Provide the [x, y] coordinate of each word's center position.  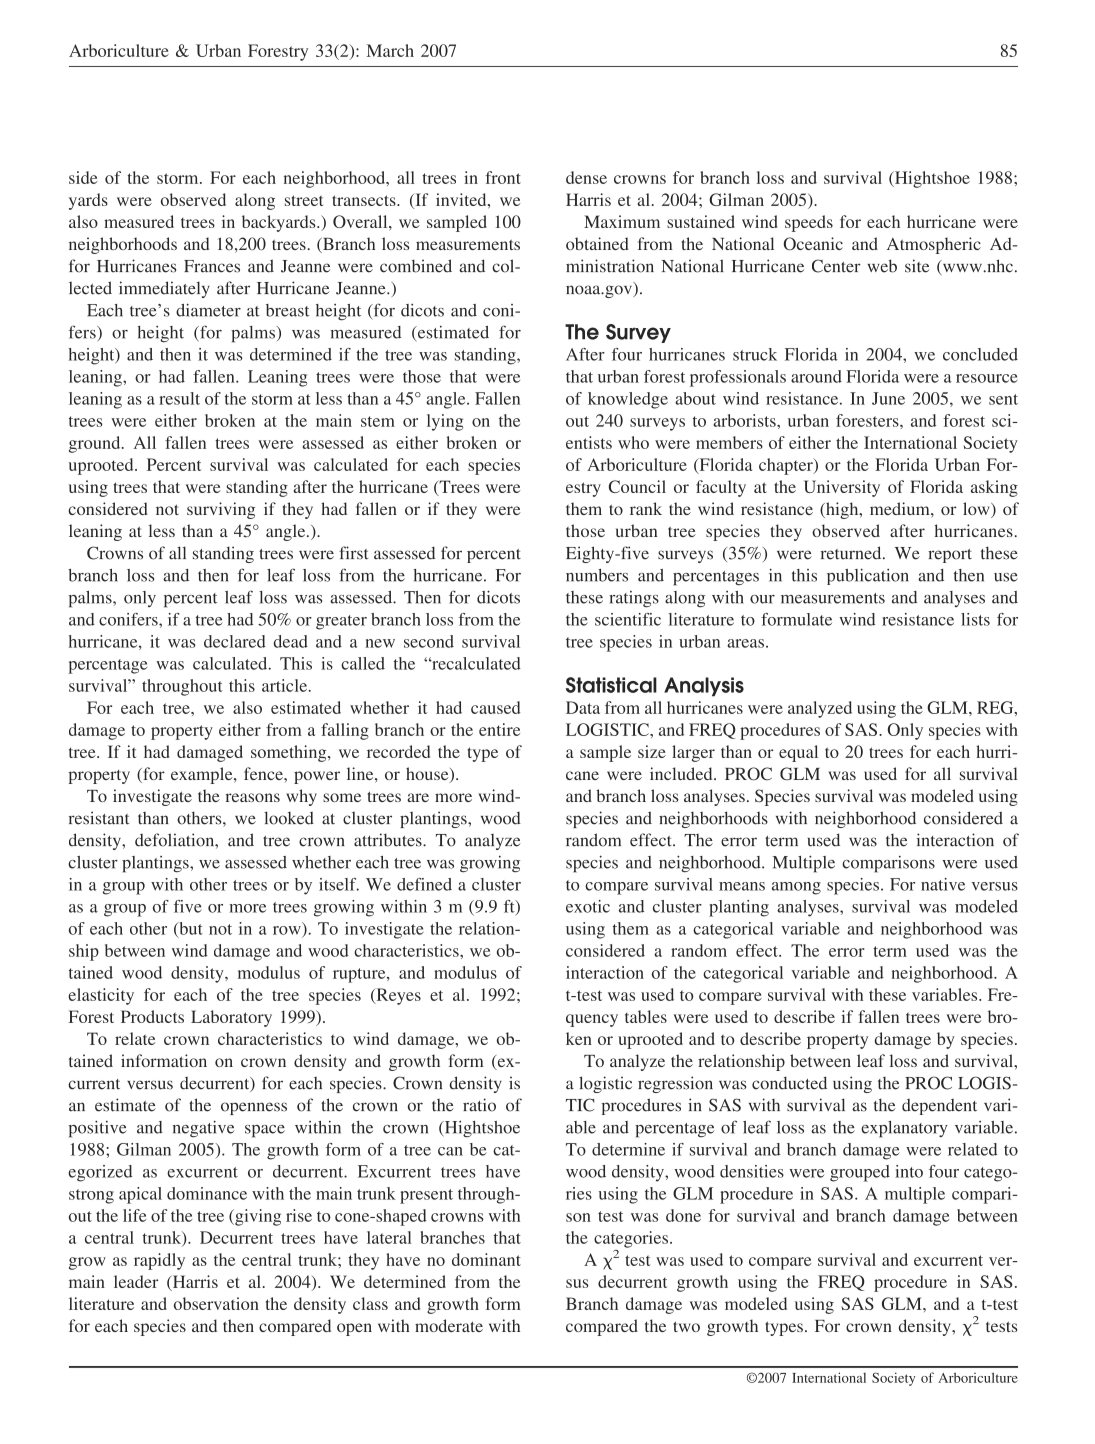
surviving [221, 510]
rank [646, 508]
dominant [486, 1259]
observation [216, 1303]
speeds [809, 223]
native [943, 884]
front [503, 177]
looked [289, 818]
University [842, 488]
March [390, 50]
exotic [588, 906]
